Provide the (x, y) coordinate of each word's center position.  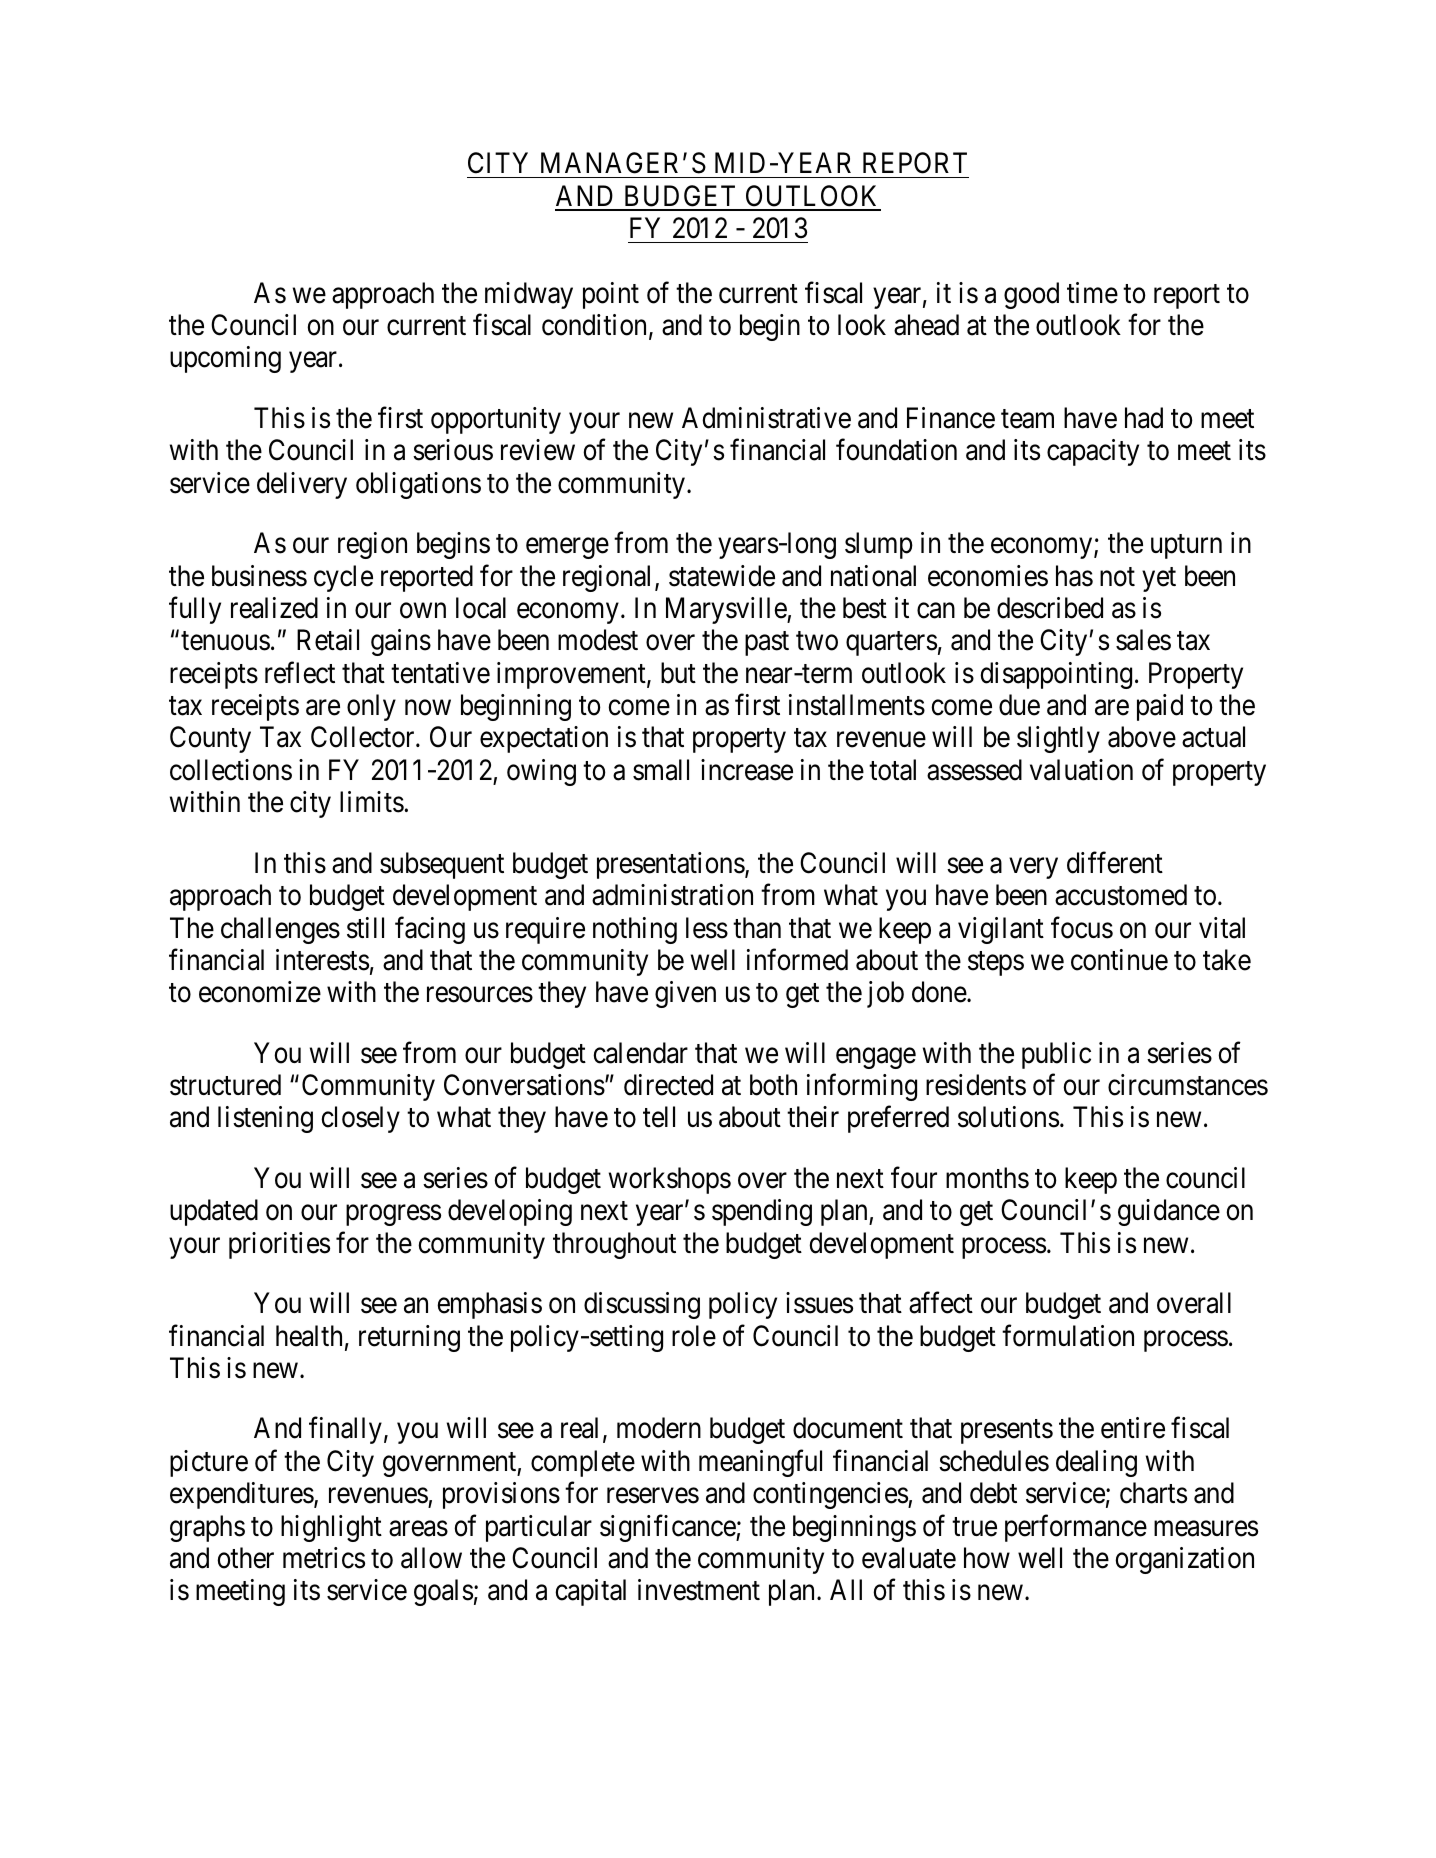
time (1092, 293)
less (707, 928)
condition (596, 326)
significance (668, 1528)
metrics (324, 1558)
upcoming (225, 359)
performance (1076, 1528)
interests (322, 960)
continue (1119, 960)
